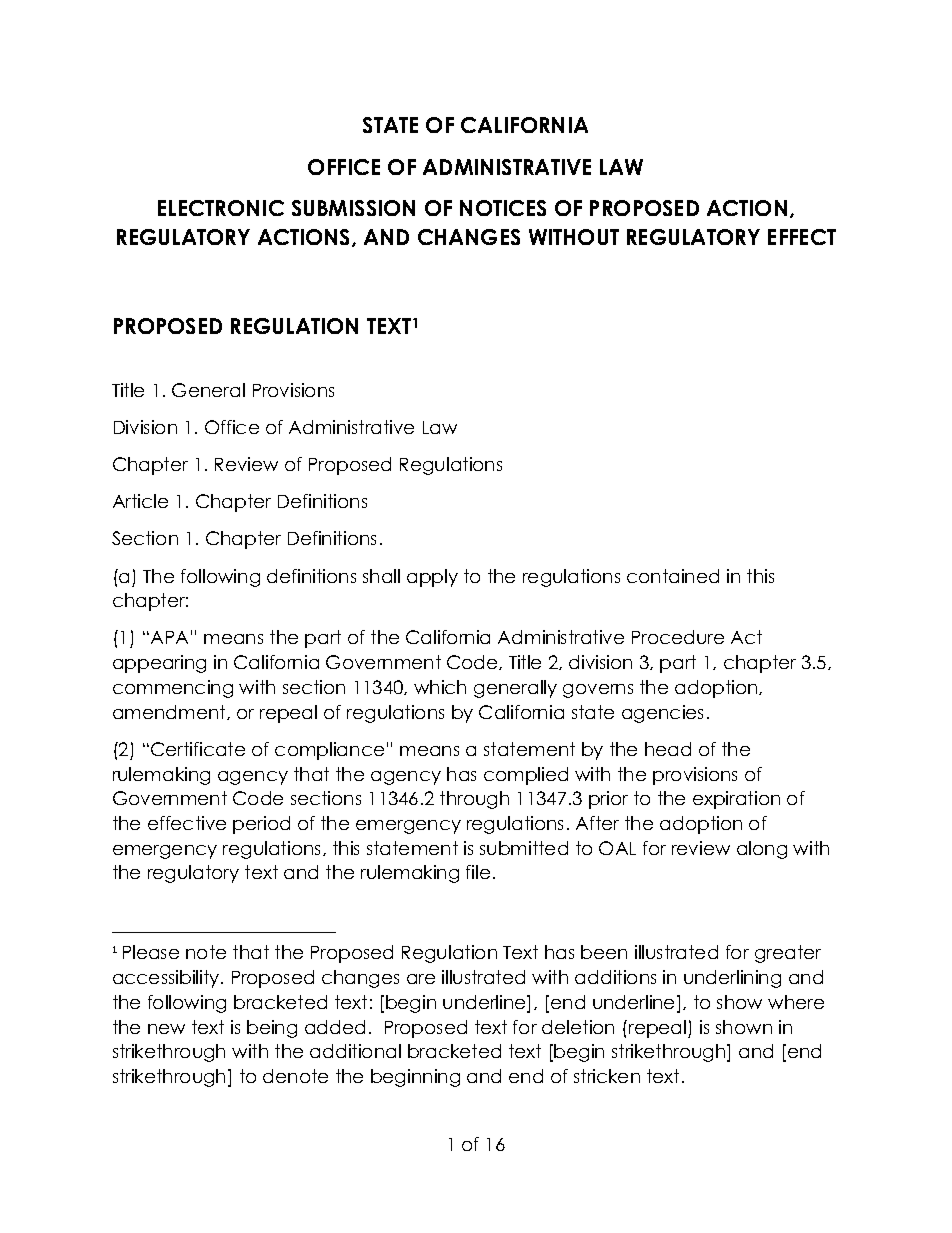 This screenshot has height=1233, width=952. I want to click on NOTICES, so click(503, 208).
